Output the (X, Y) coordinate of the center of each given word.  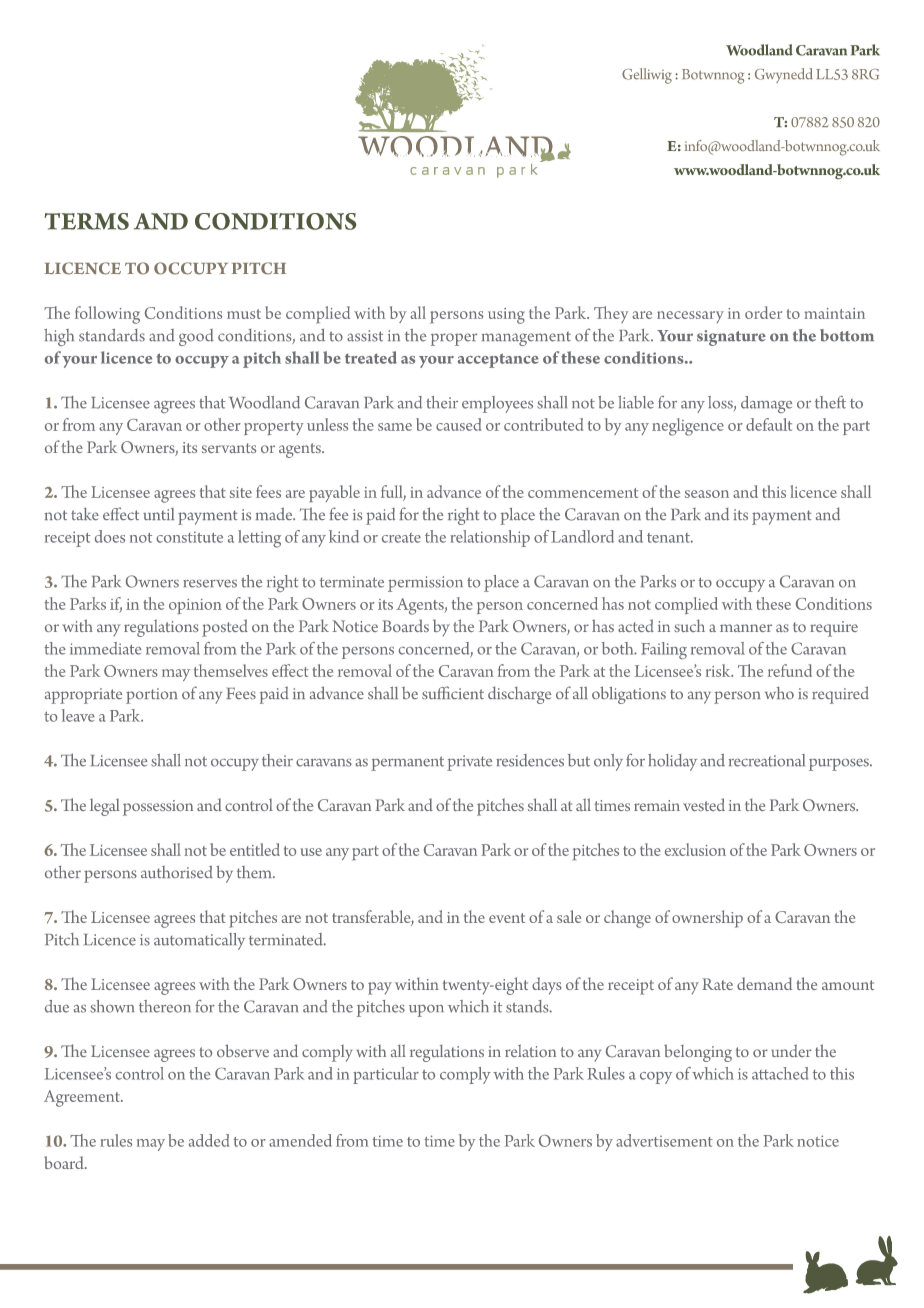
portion (152, 696)
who (779, 693)
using (506, 316)
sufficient (453, 692)
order (763, 312)
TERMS (86, 221)
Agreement (83, 1098)
